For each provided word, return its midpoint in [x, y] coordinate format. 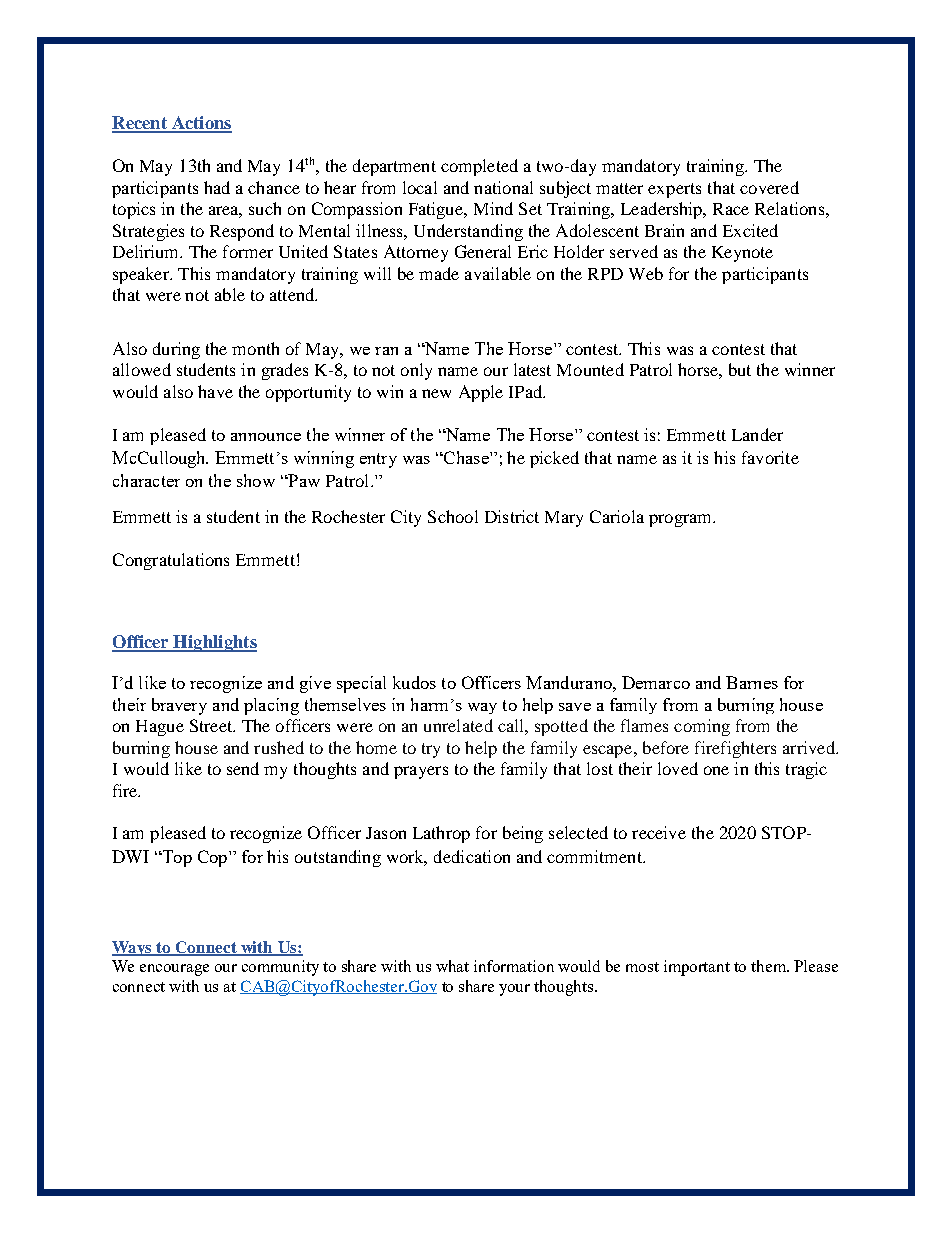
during [176, 350]
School [453, 516]
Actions [200, 124]
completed [479, 167]
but [740, 369]
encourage [174, 970]
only [416, 371]
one [716, 770]
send [243, 768]
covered [769, 187]
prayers [421, 772]
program [681, 520]
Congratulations [171, 561]
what [452, 966]
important [697, 968]
